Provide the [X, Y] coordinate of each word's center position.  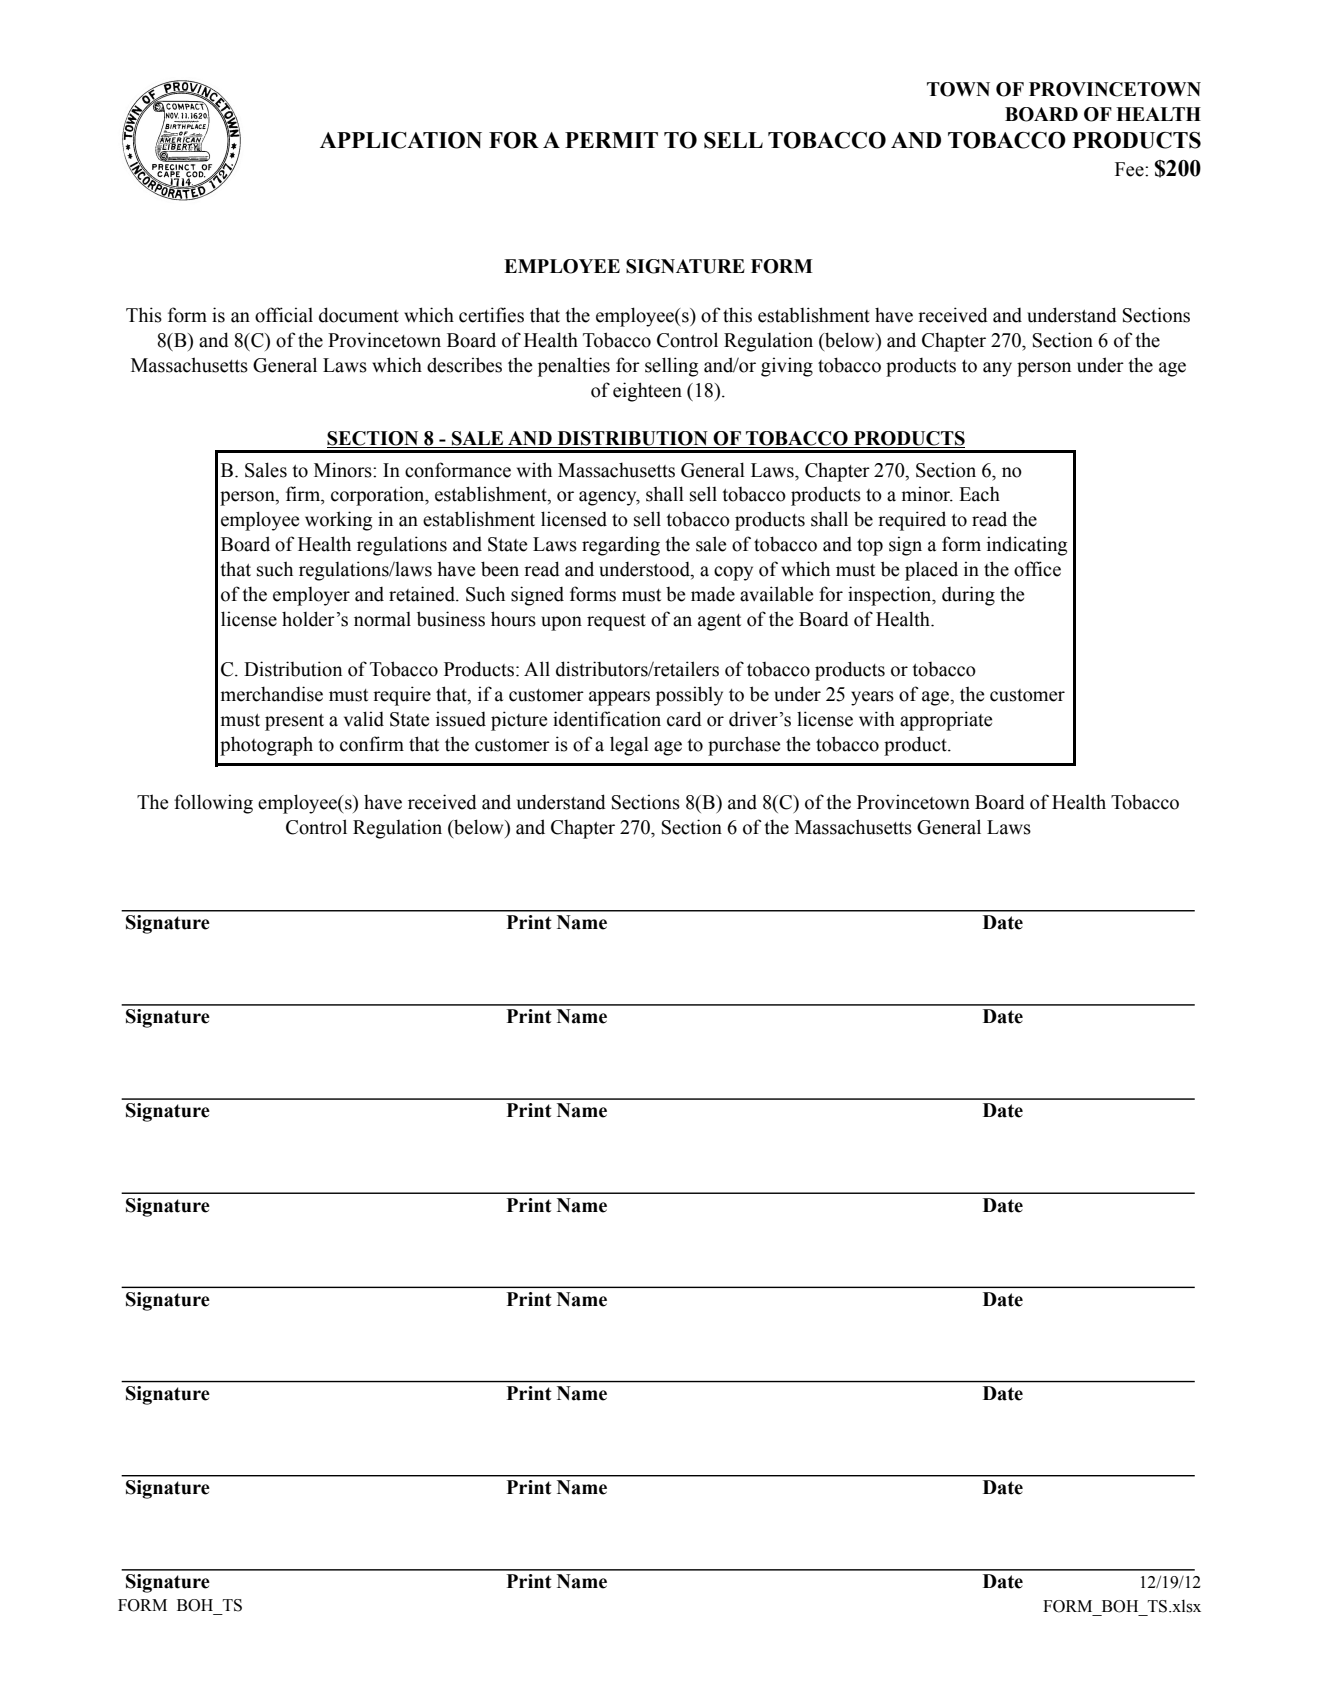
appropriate [946, 721]
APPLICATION [401, 140]
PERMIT [611, 140]
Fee [1130, 169]
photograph [266, 746]
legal [629, 746]
